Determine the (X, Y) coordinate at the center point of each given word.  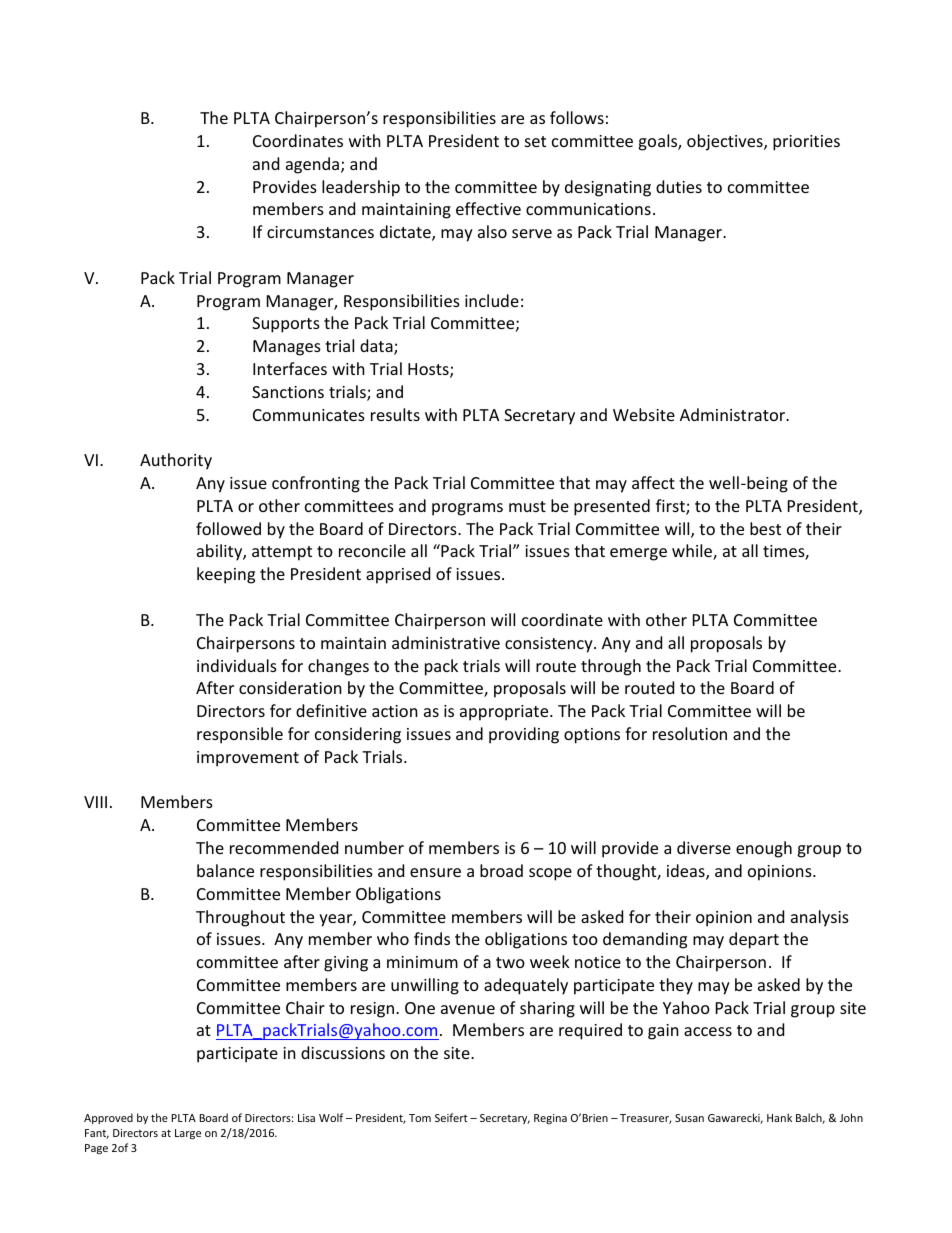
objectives (726, 142)
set (535, 141)
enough (764, 849)
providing (524, 735)
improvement (248, 759)
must (527, 506)
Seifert (451, 1117)
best (765, 528)
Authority (176, 461)
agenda (314, 165)
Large (188, 1134)
